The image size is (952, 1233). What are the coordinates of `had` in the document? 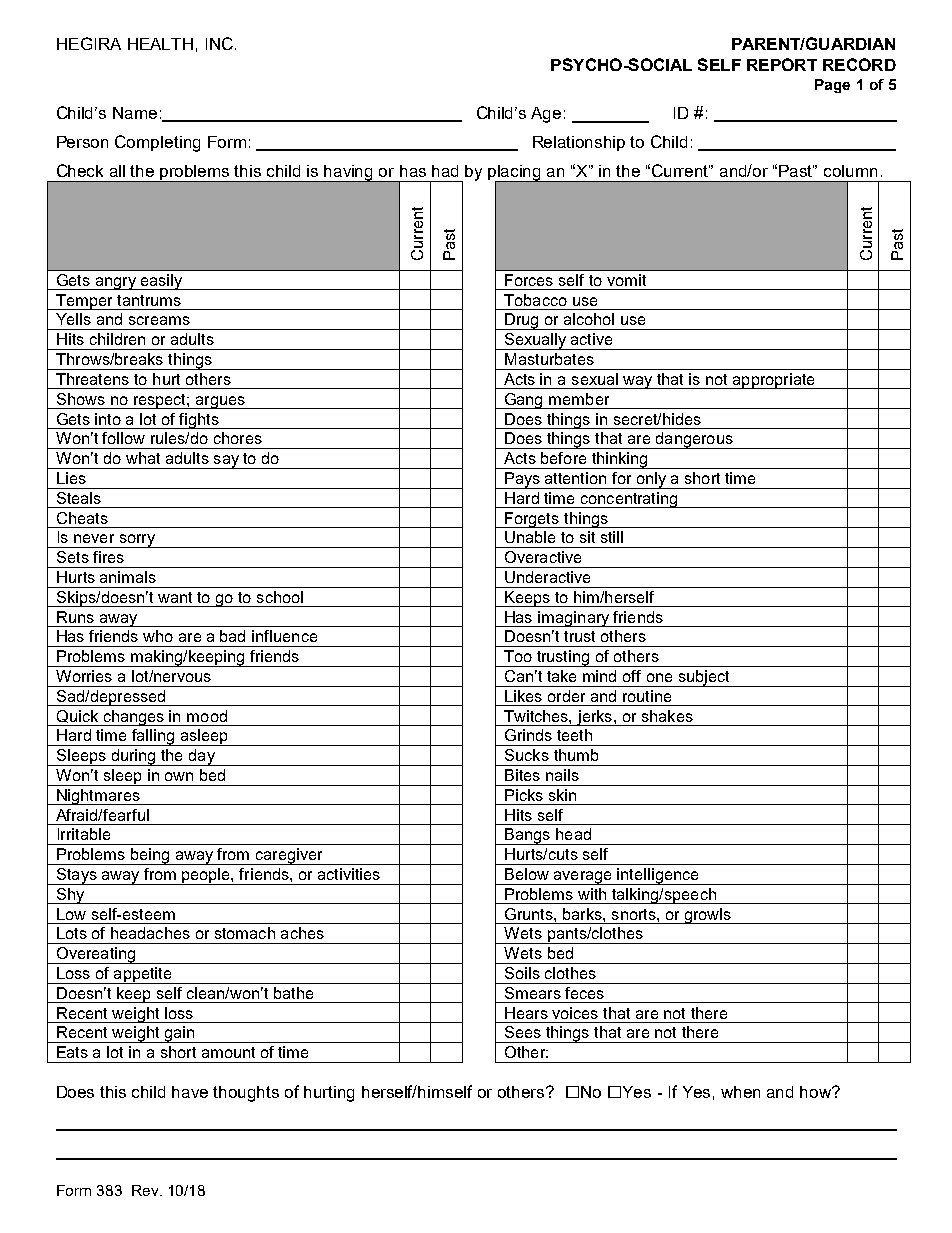 It's located at (445, 171).
